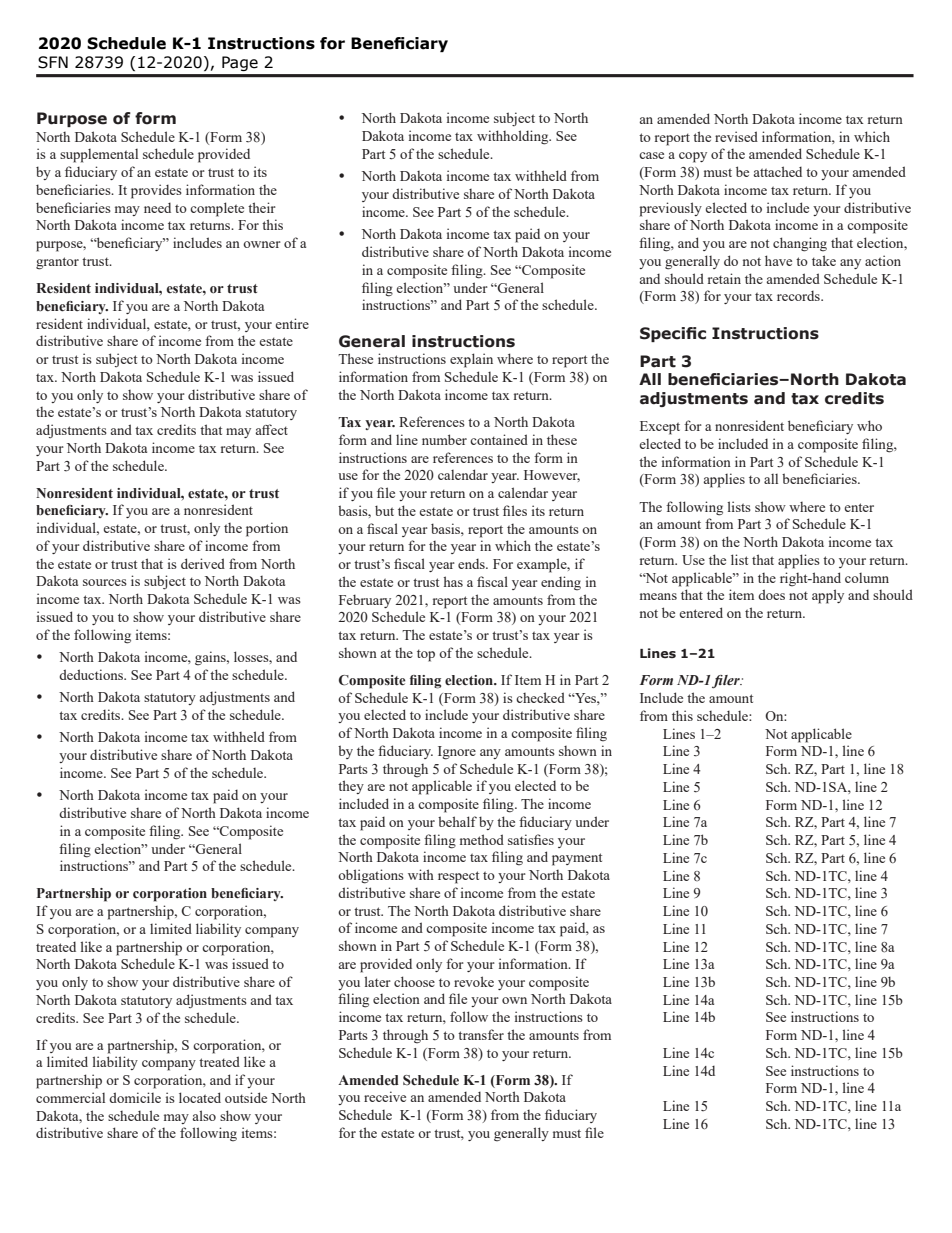 The width and height of the screenshot is (952, 1233). I want to click on explain, so click(471, 360).
